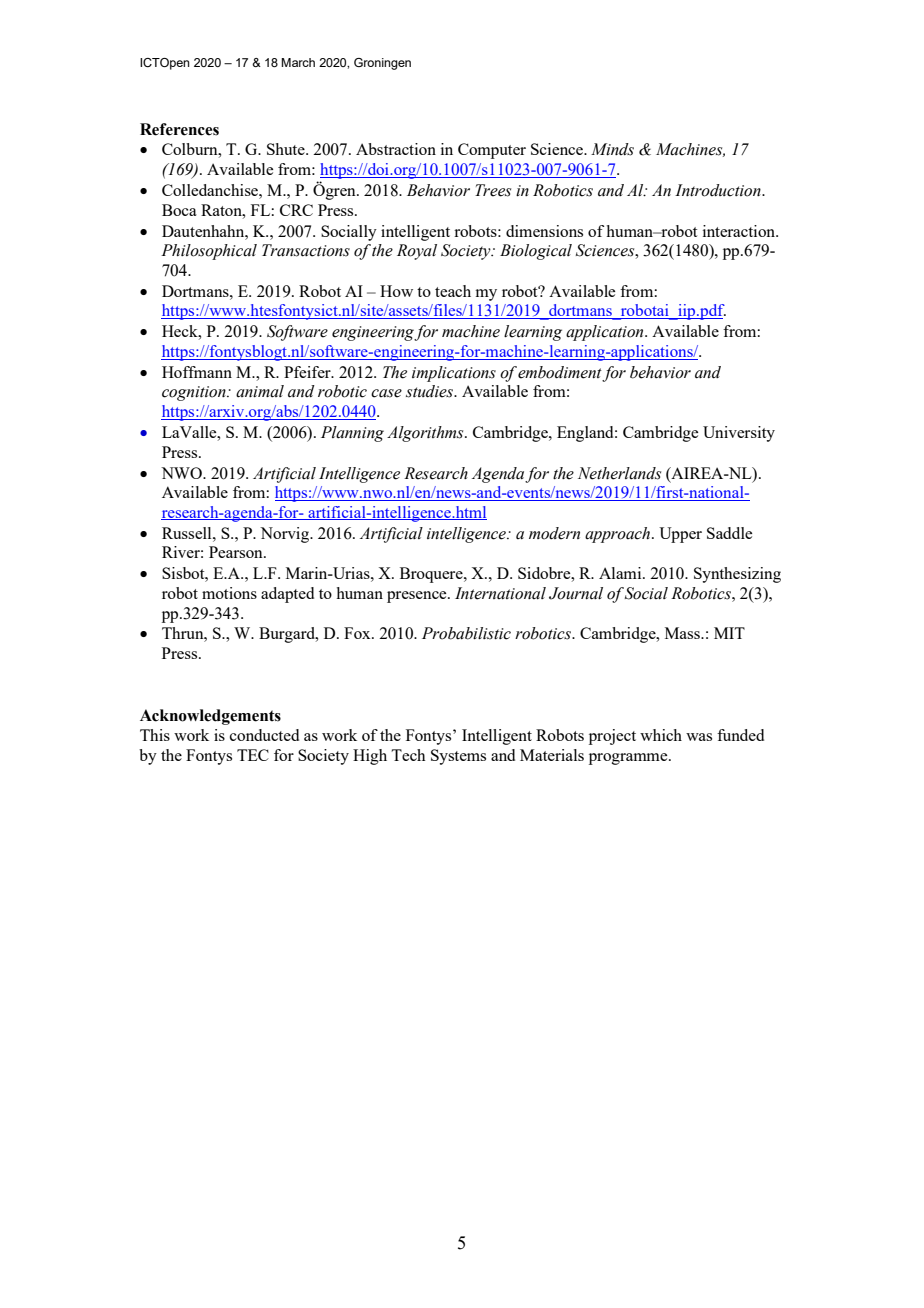 The width and height of the page is (924, 1308). What do you see at coordinates (680, 535) in the page?
I see `Upper` at bounding box center [680, 535].
